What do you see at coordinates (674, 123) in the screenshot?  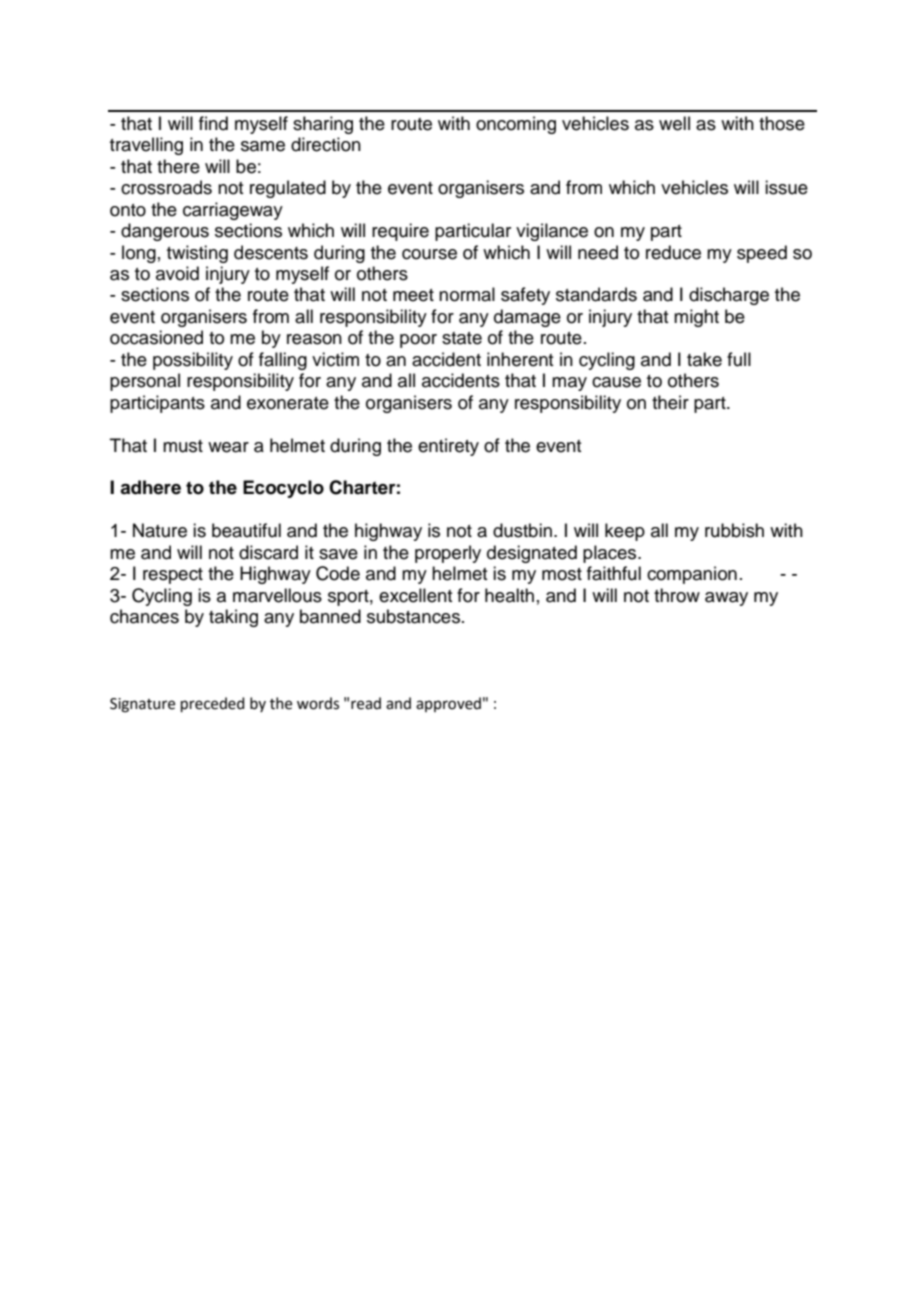 I see `well` at bounding box center [674, 123].
